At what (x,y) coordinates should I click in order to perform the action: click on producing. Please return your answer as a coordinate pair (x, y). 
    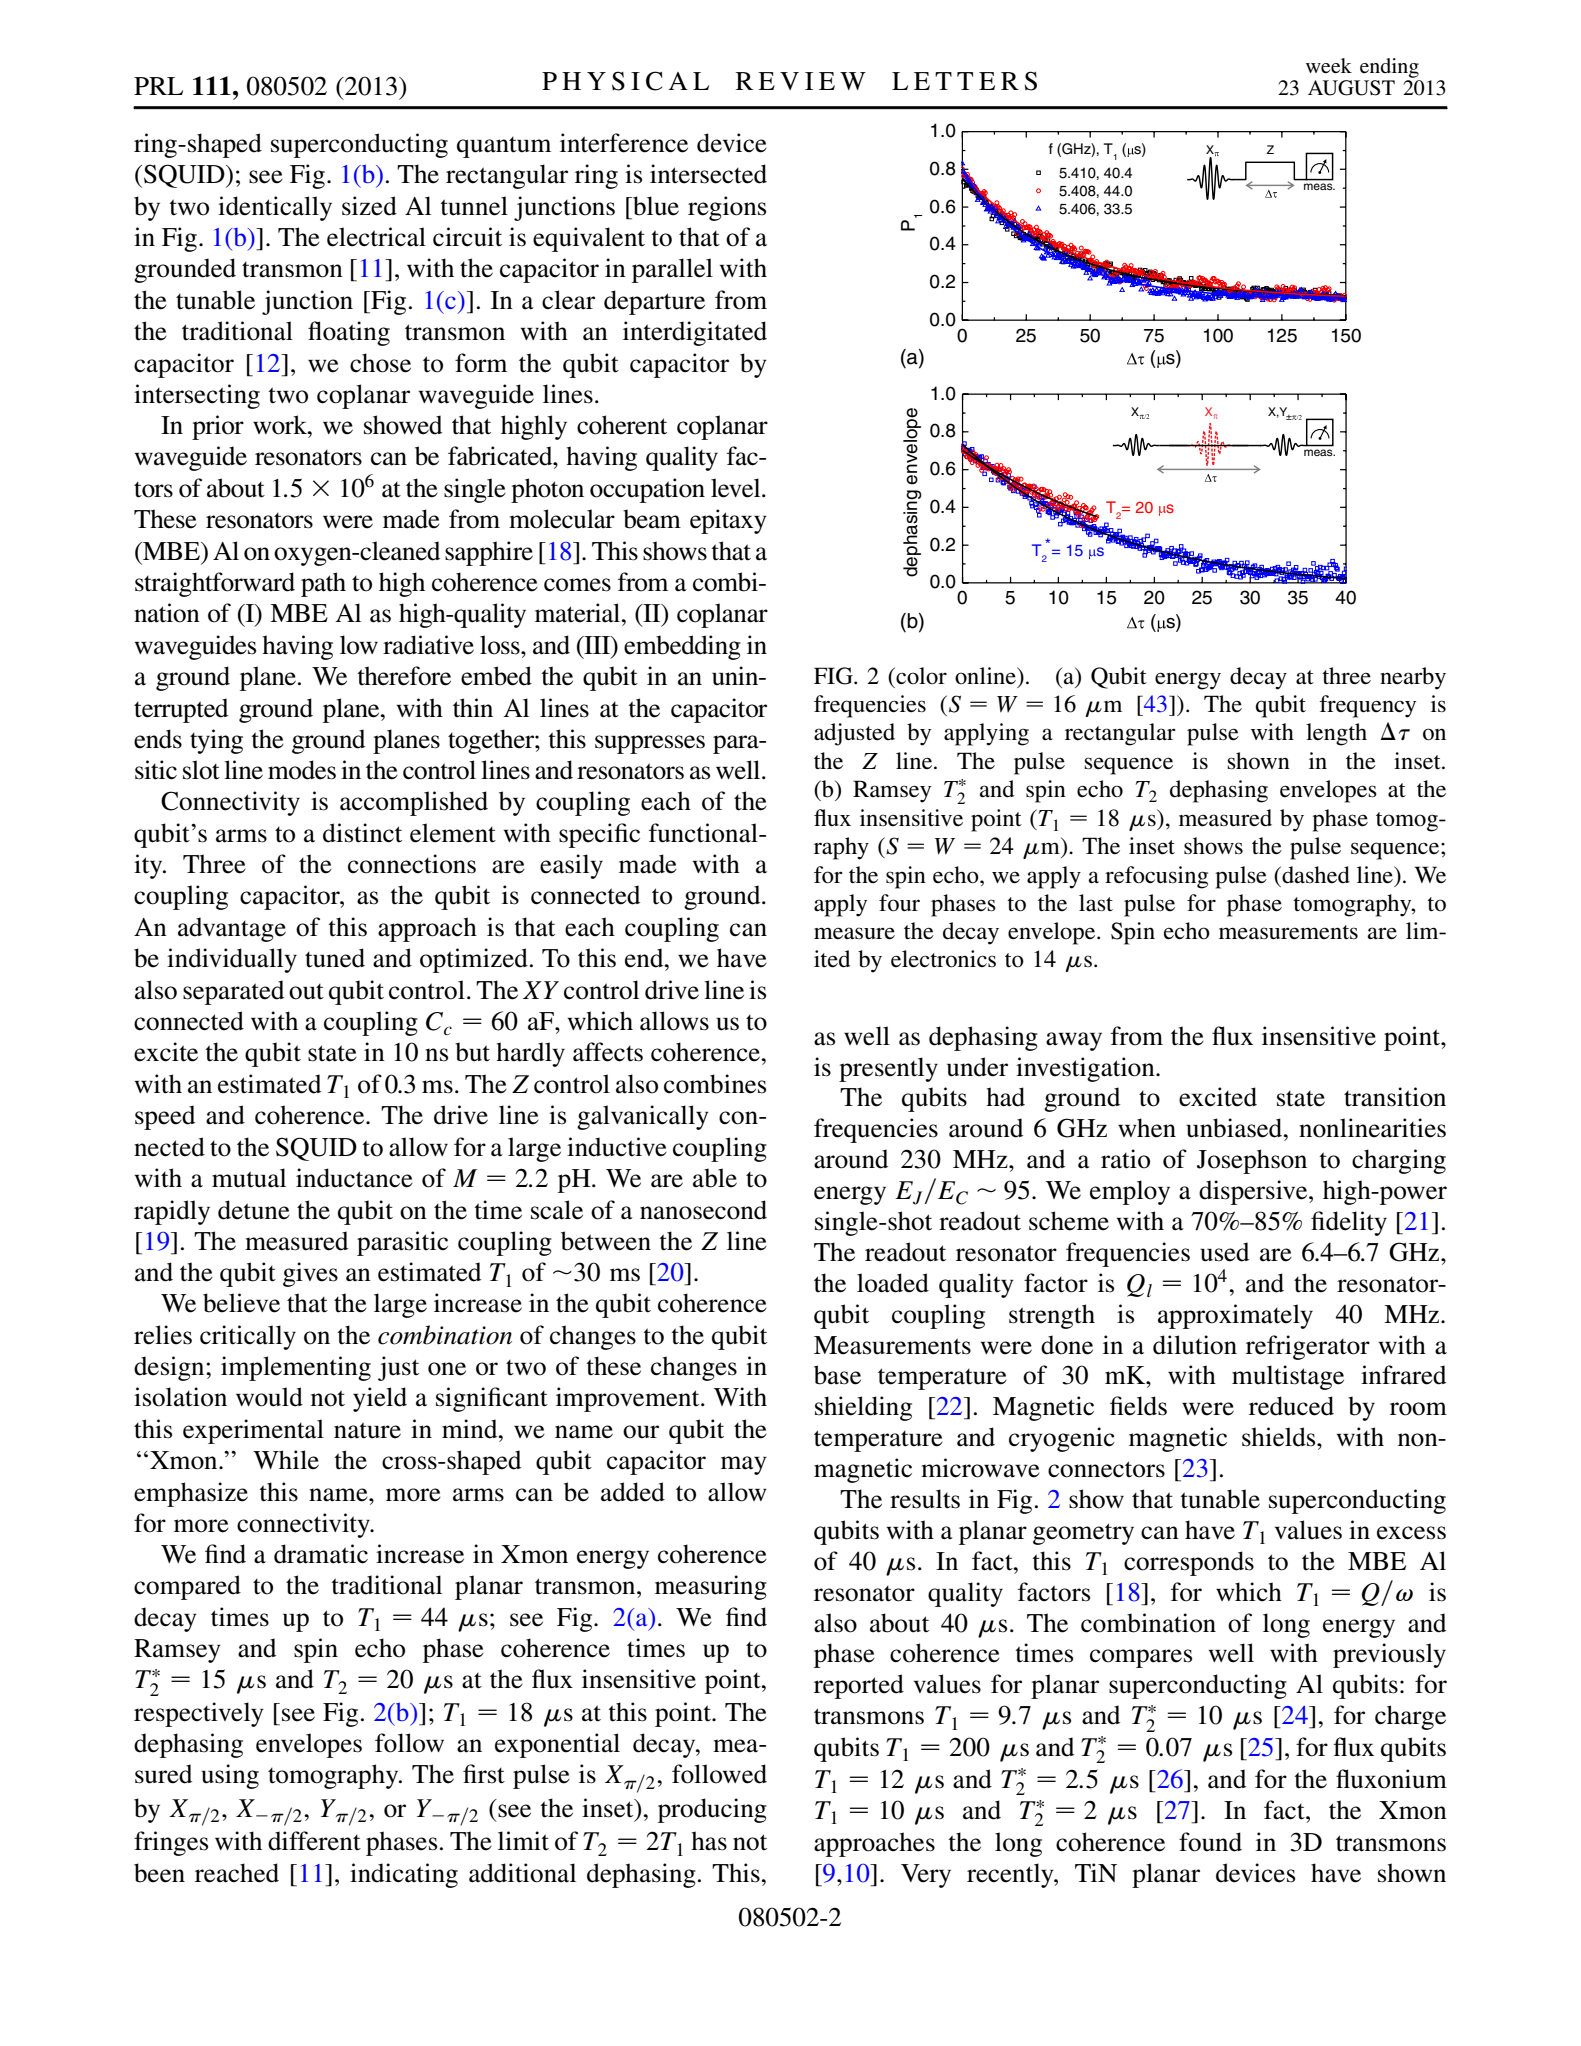
    Looking at the image, I should click on (712, 1810).
